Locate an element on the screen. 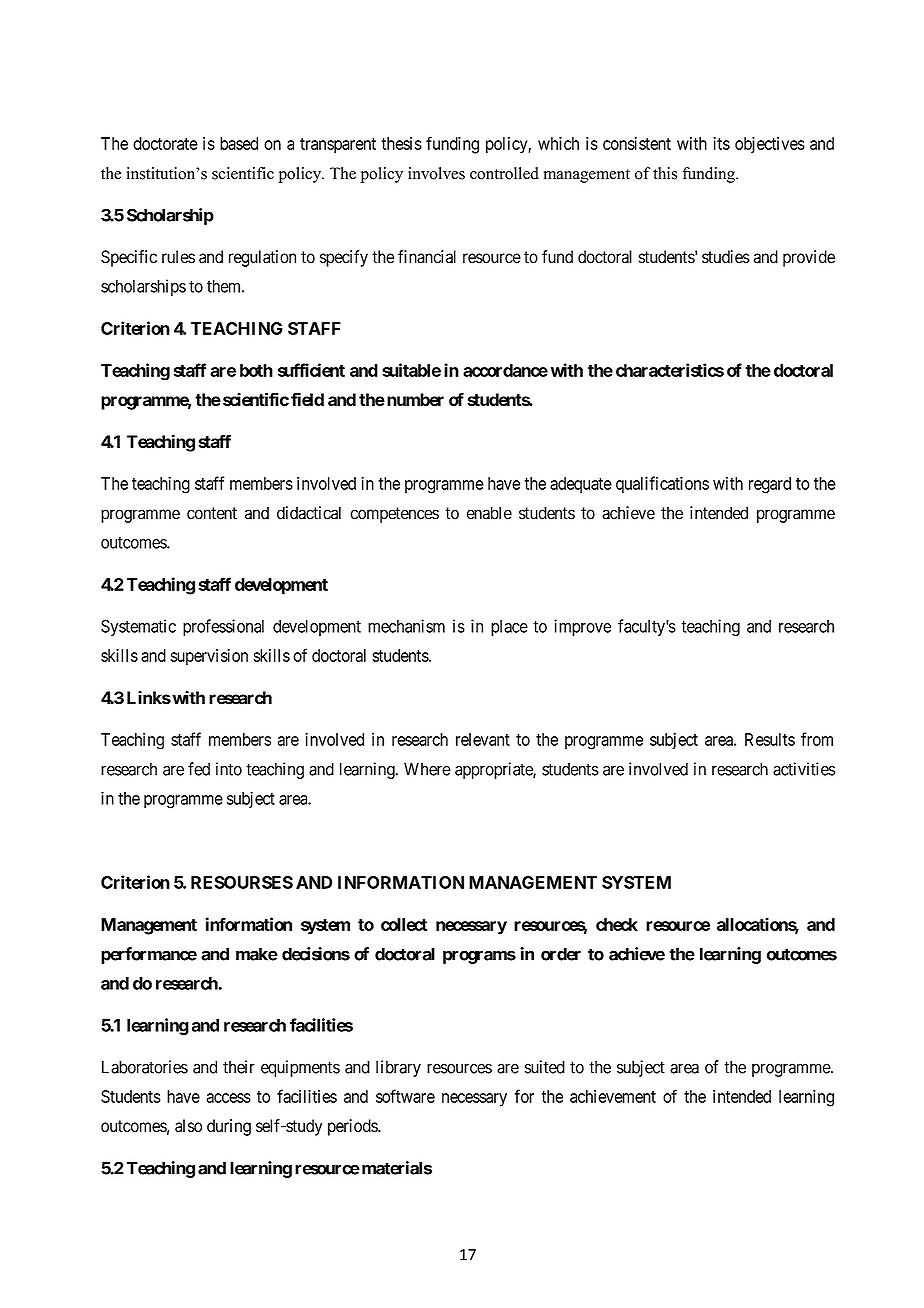 The height and width of the screenshot is (1308, 924). based is located at coordinates (239, 143).
